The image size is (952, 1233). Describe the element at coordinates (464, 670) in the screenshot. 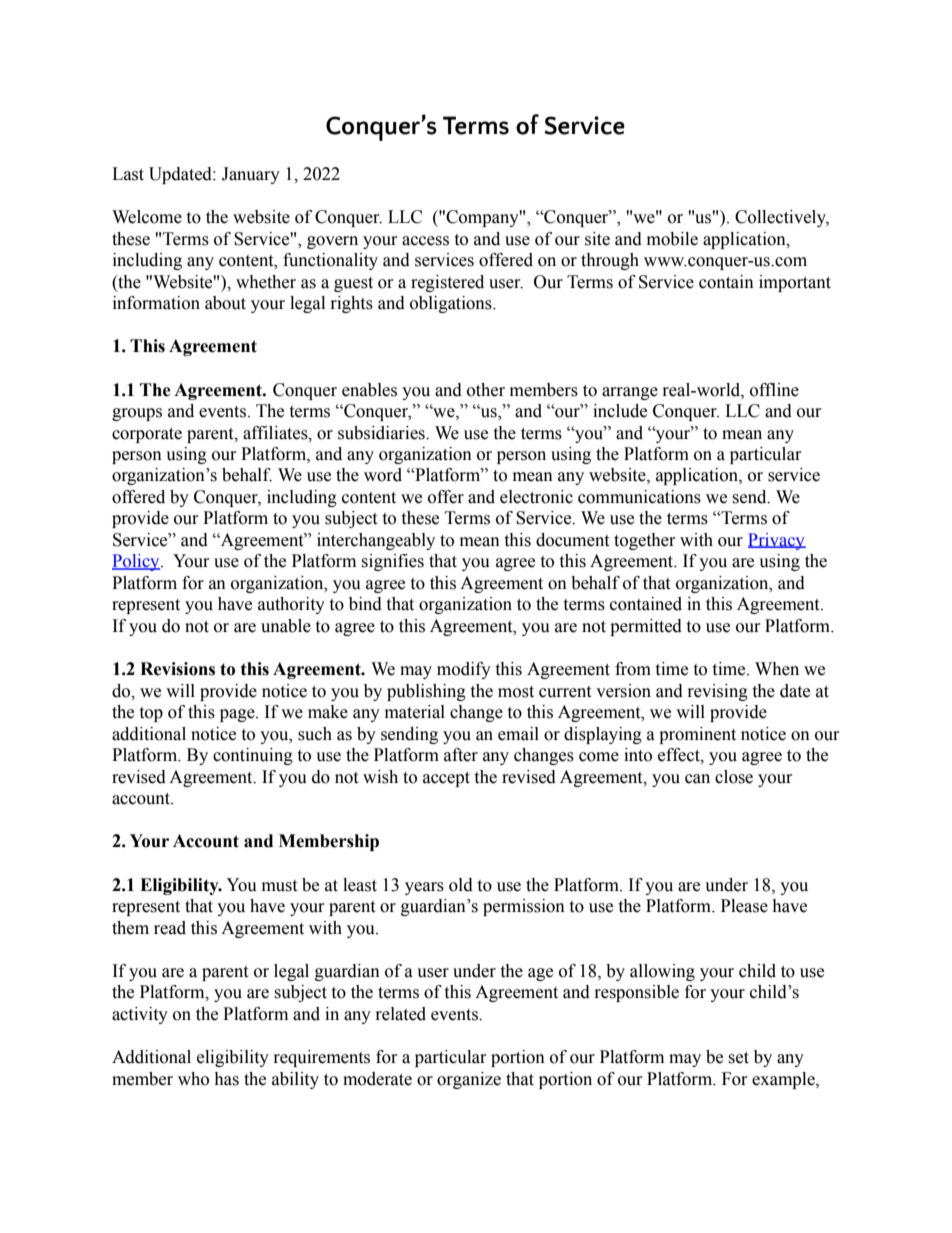

I see `modify` at that location.
